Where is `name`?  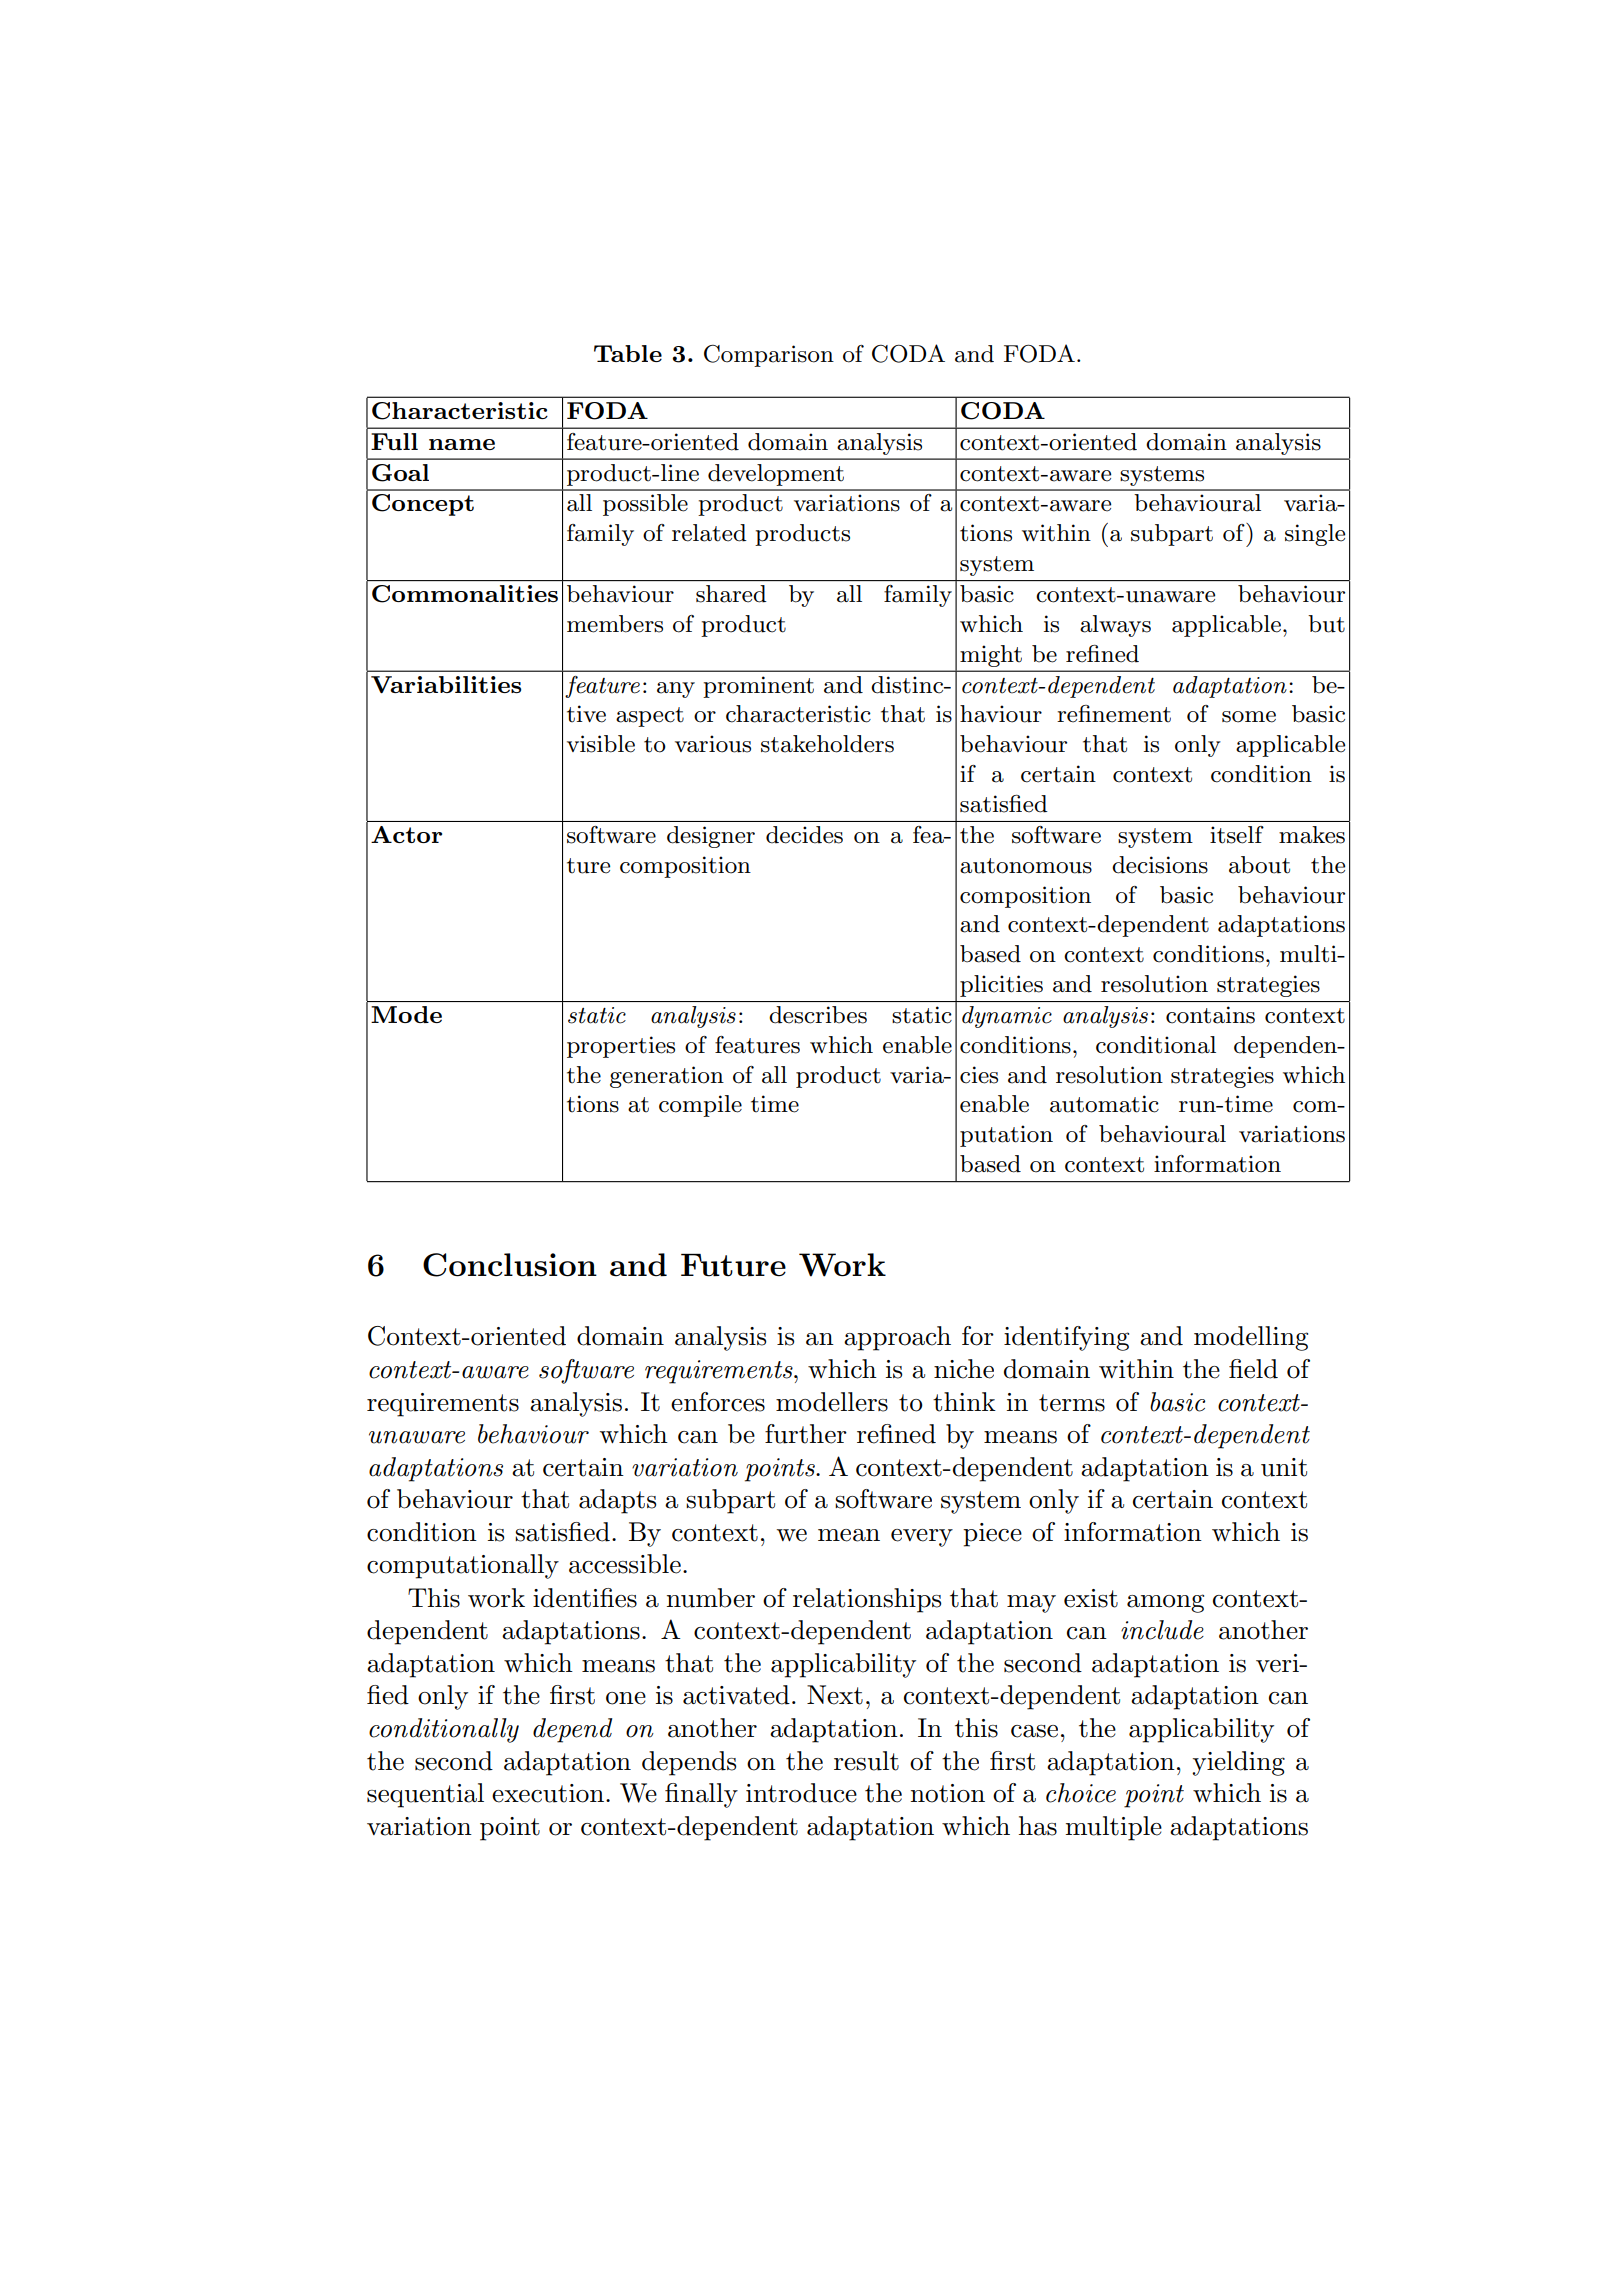 name is located at coordinates (462, 444).
